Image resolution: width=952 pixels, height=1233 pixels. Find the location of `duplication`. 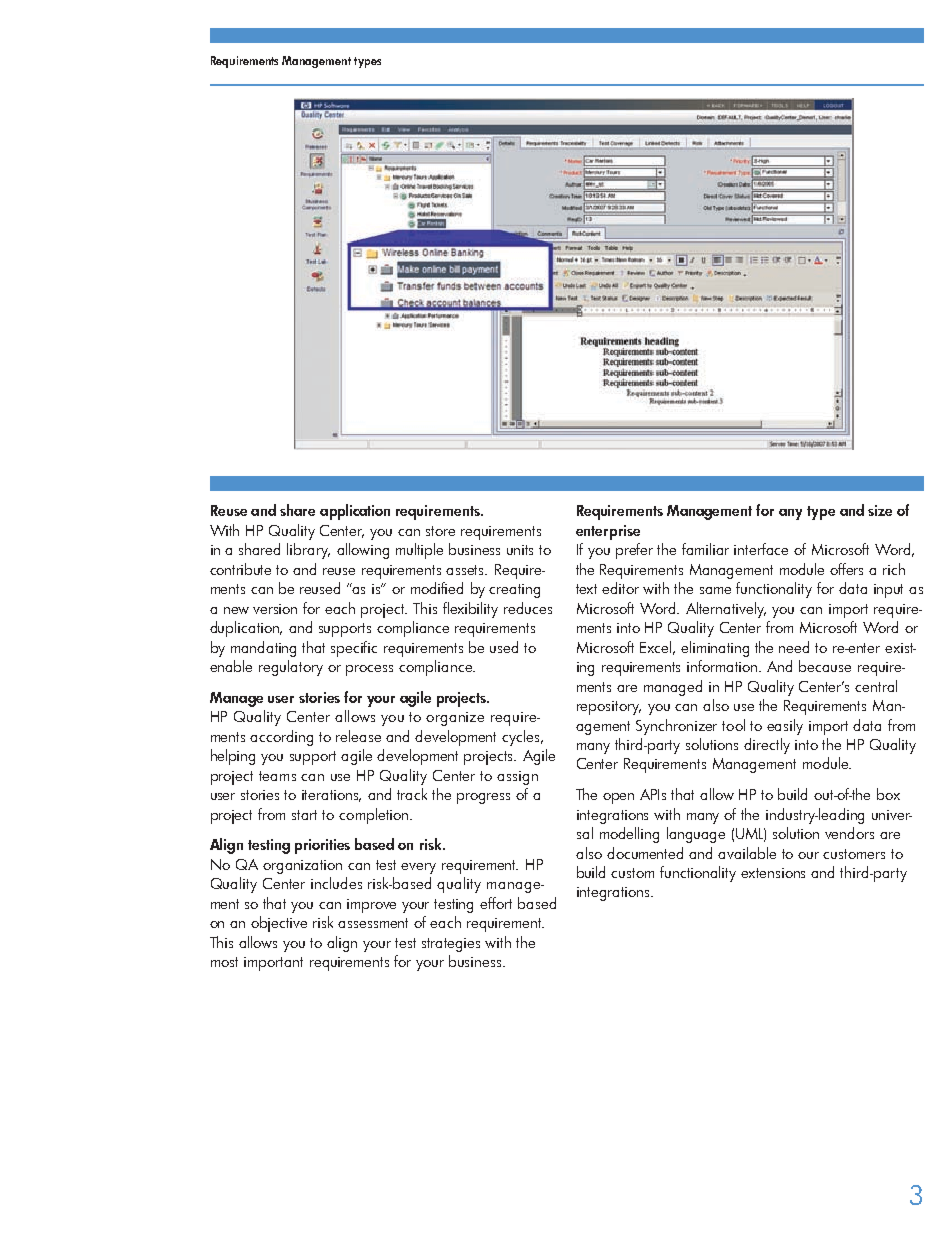

duplication is located at coordinates (246, 629).
